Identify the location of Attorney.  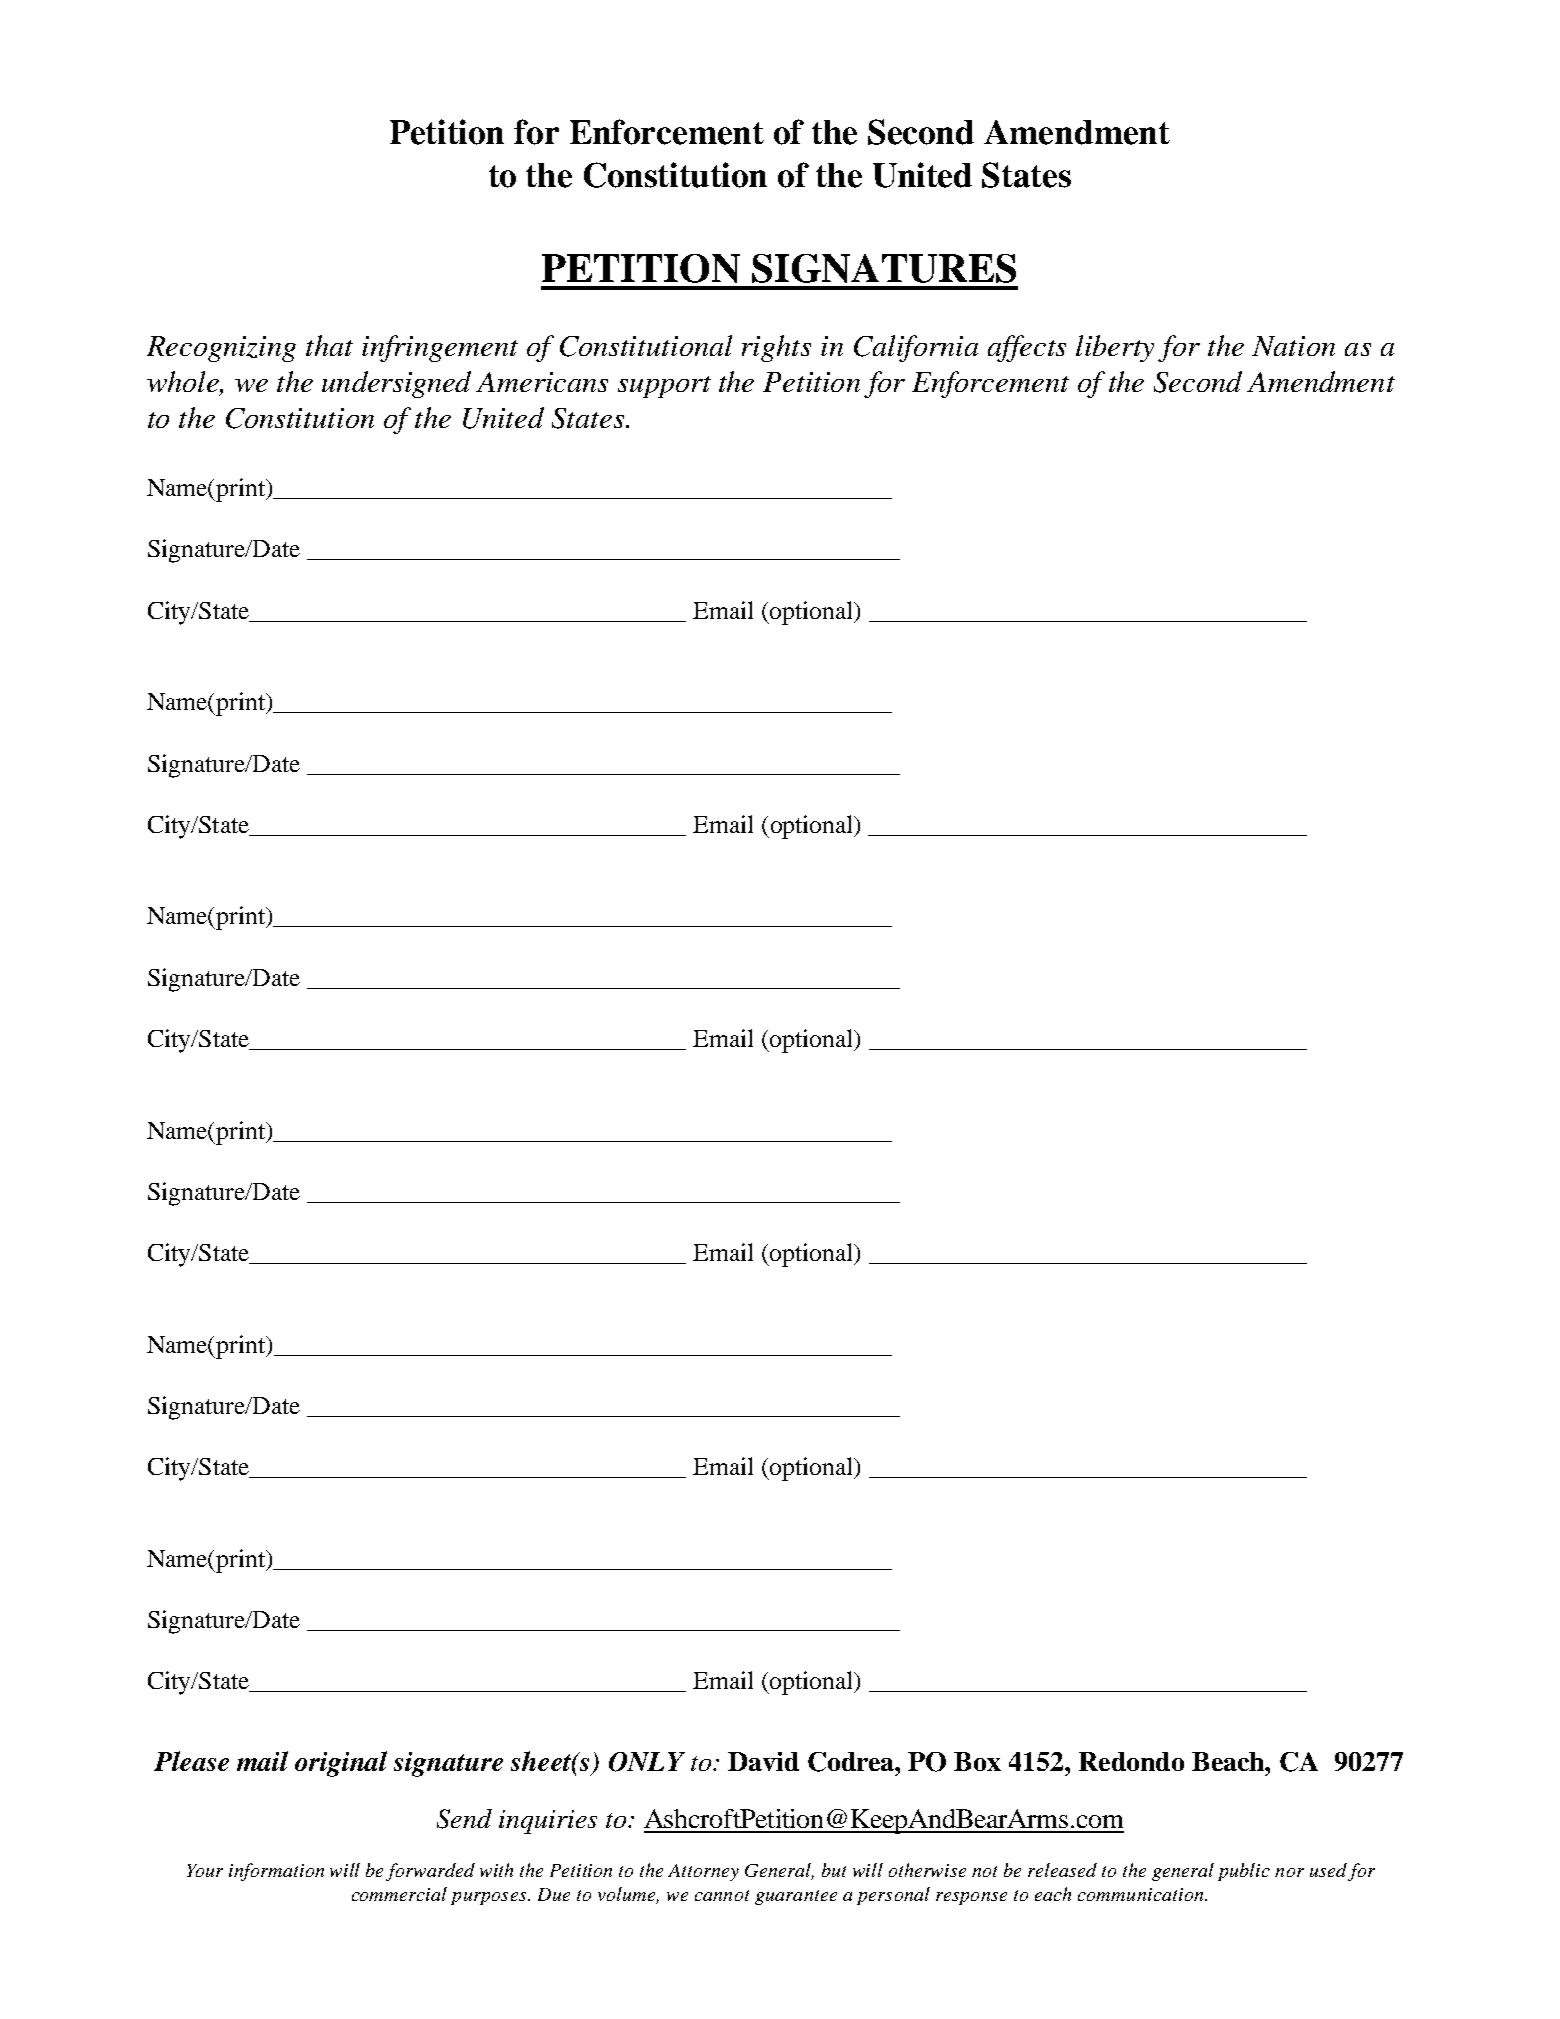
(703, 1872).
